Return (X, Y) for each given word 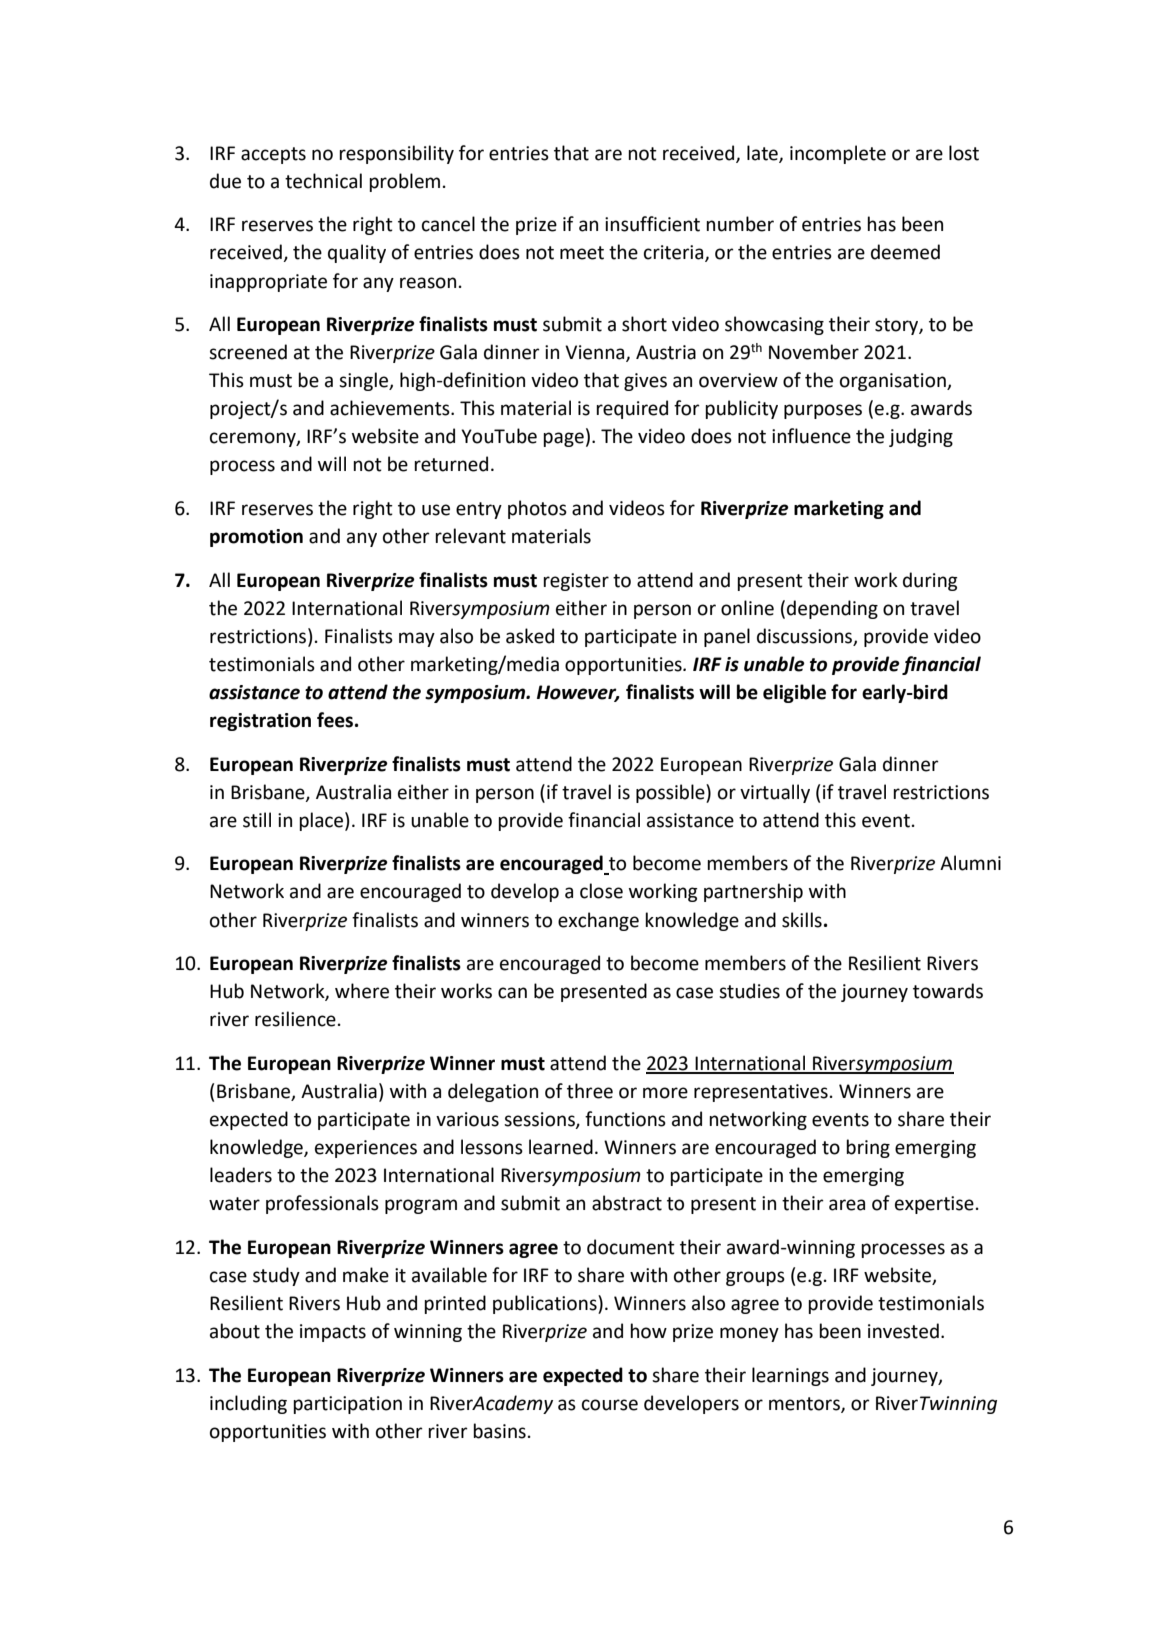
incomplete (838, 154)
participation (347, 1405)
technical (323, 181)
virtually (775, 793)
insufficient (652, 224)
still (257, 820)
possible (671, 793)
